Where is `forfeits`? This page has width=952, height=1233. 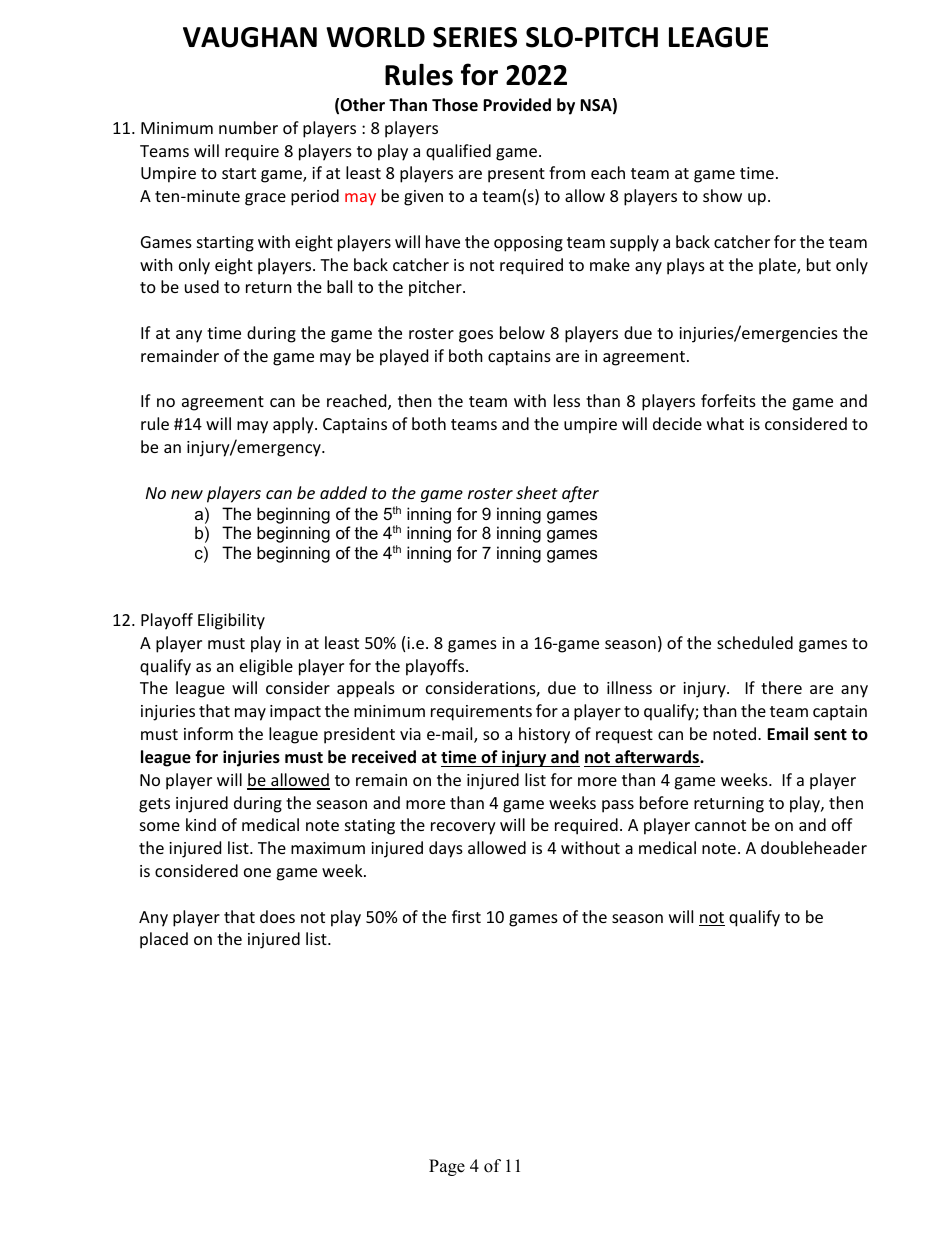 forfeits is located at coordinates (728, 400).
